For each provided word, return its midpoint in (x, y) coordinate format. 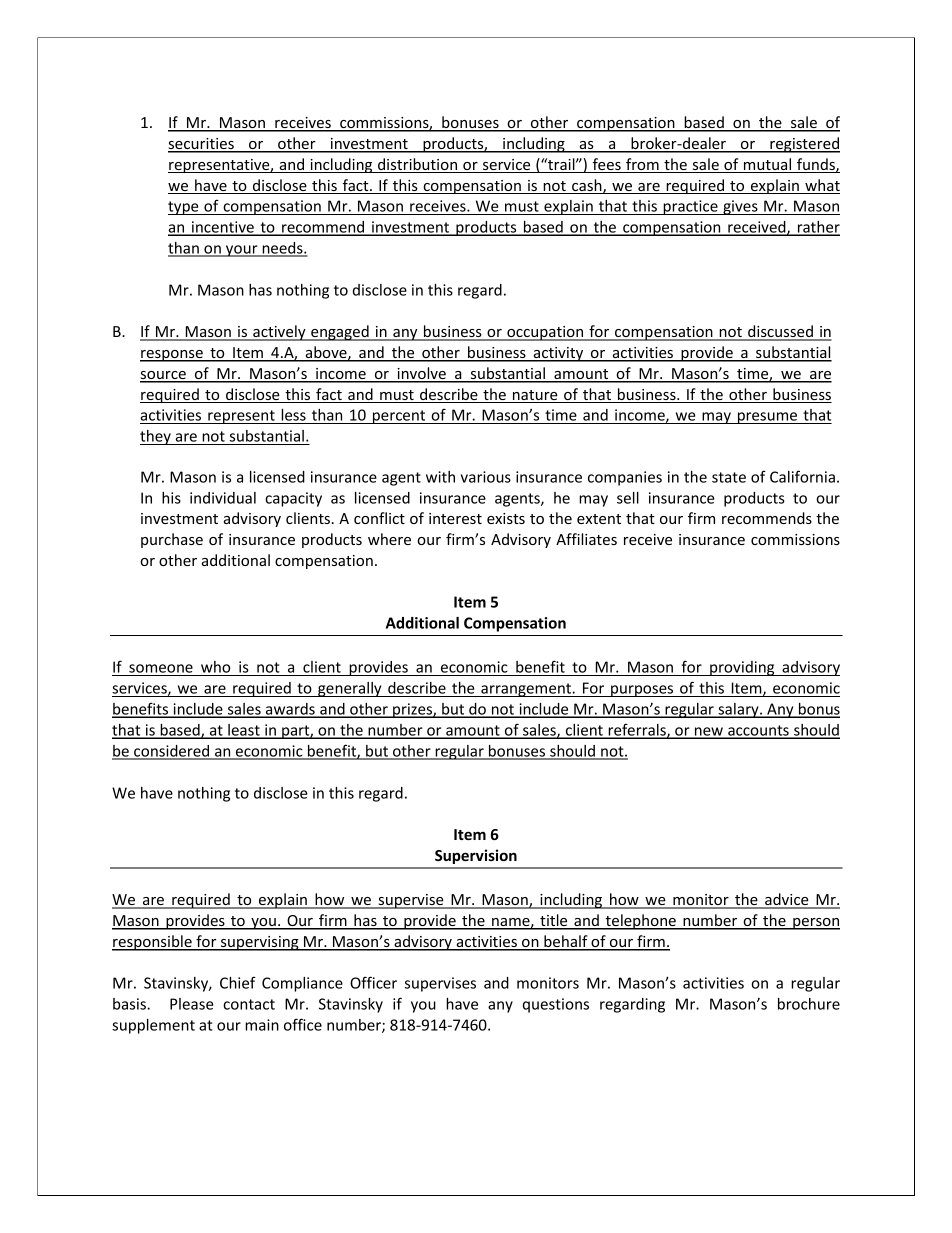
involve (421, 374)
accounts (758, 731)
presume (767, 418)
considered (172, 752)
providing (742, 668)
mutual (767, 165)
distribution (418, 165)
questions (556, 1005)
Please (192, 1004)
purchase (172, 540)
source (164, 376)
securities (202, 145)
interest (455, 518)
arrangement (526, 690)
